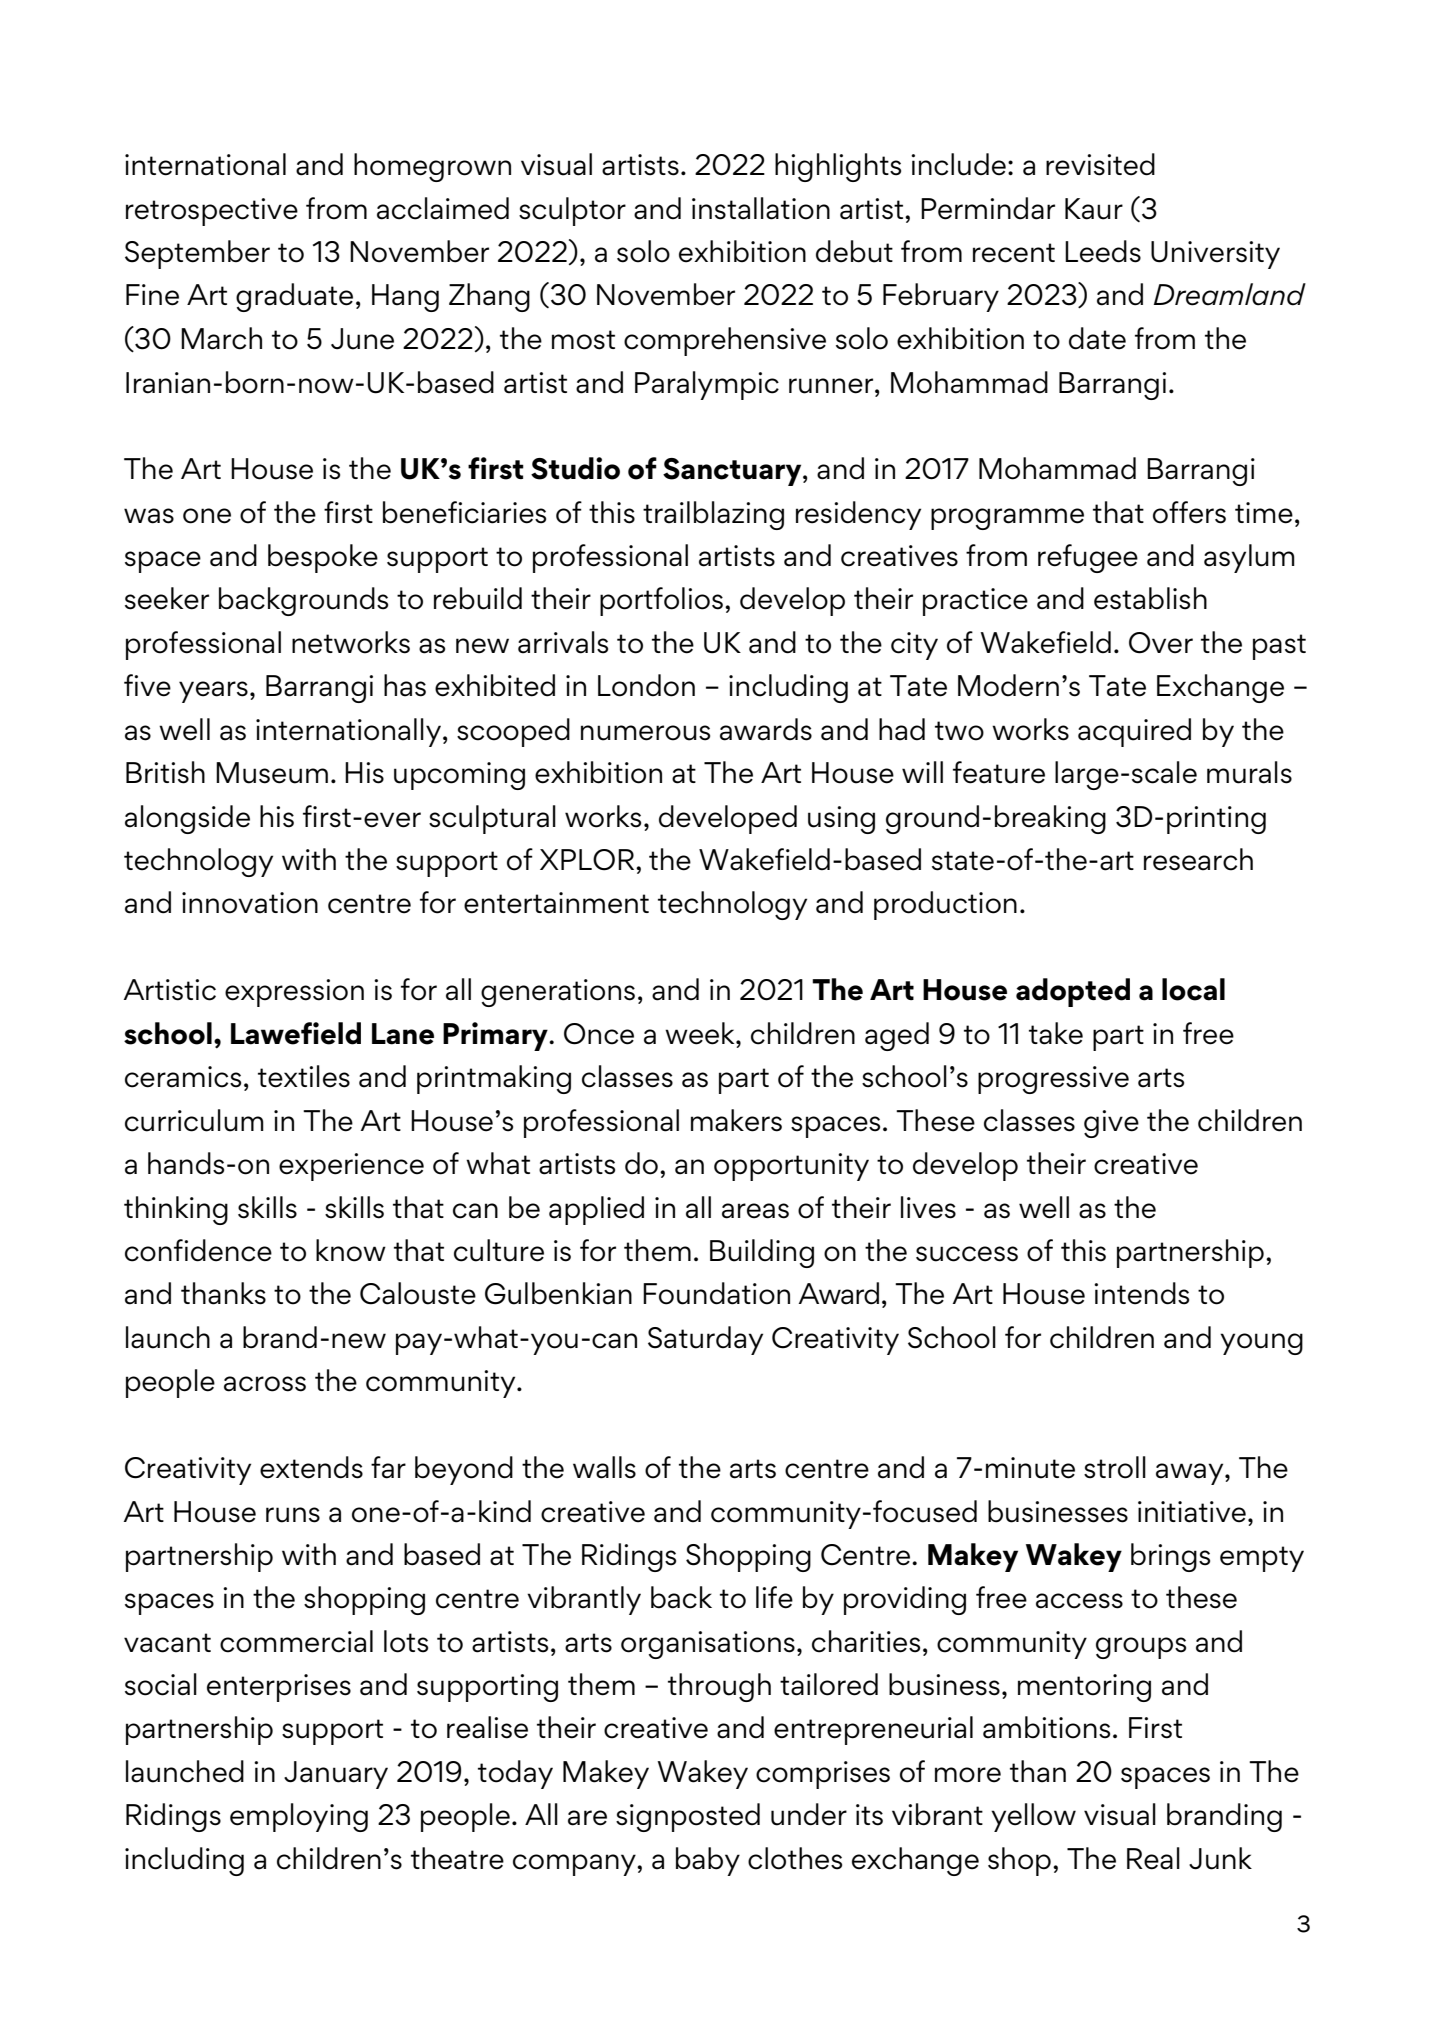 The width and height of the page is (1434, 2028). Describe the element at coordinates (645, 733) in the page. I see `numerous` at that location.
